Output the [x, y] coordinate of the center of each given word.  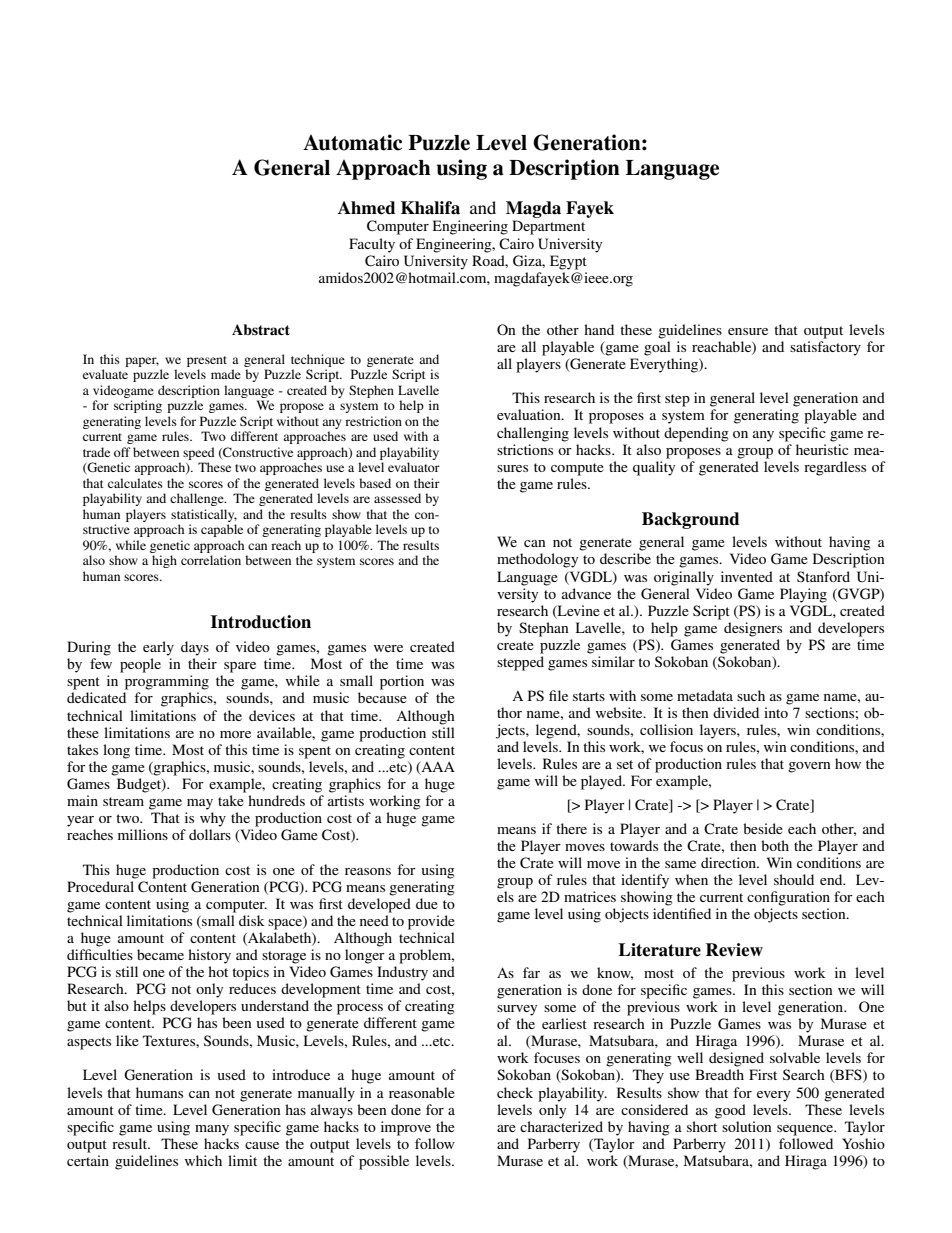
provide [431, 922]
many [212, 1130]
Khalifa [430, 208]
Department [548, 227]
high [164, 561]
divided [736, 712]
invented [747, 576]
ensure [748, 331]
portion [402, 682]
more [235, 734]
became [160, 954]
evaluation [530, 414]
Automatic [352, 142]
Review [734, 950]
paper [142, 362]
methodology [537, 560]
